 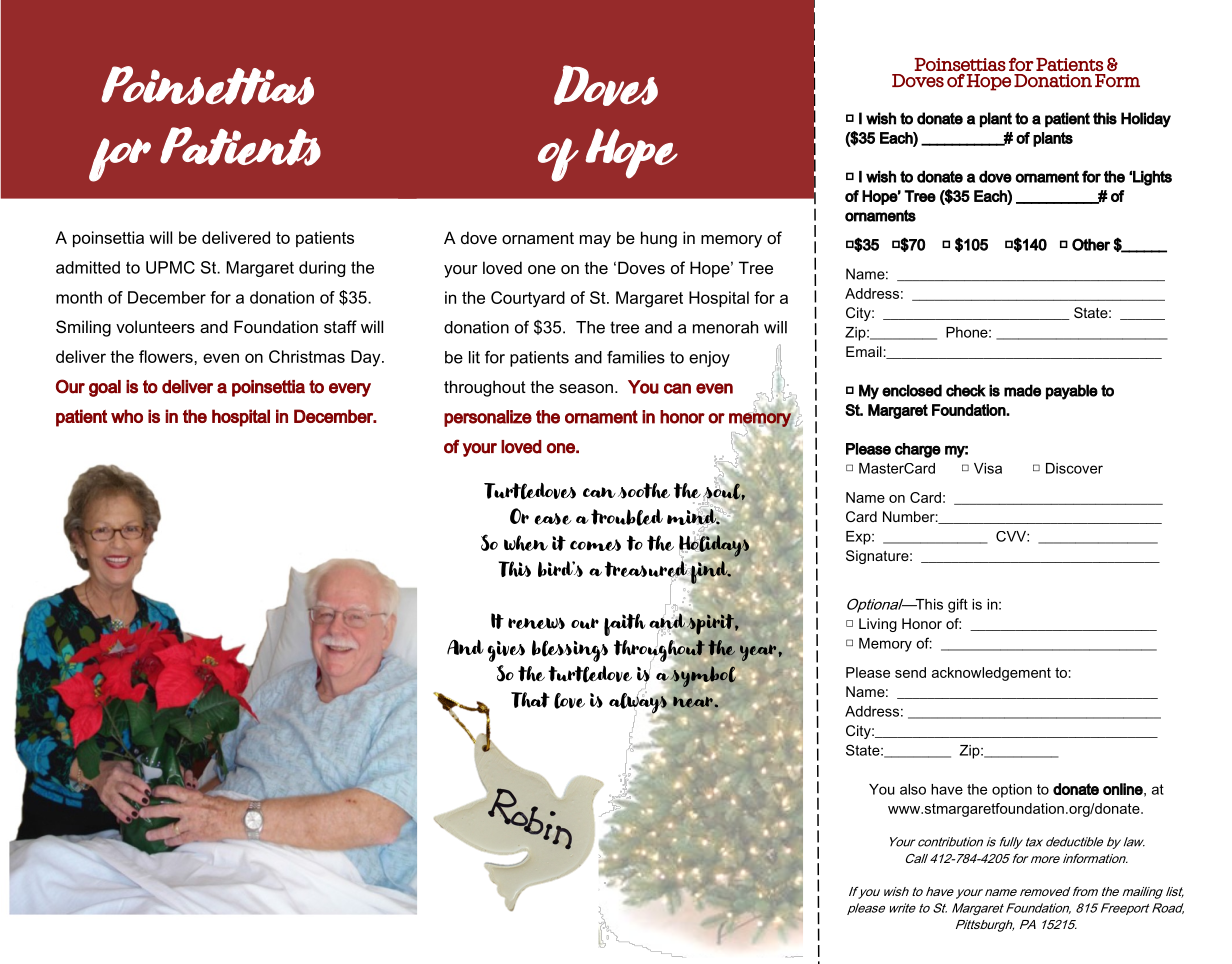 What do you see at coordinates (991, 674) in the screenshot?
I see `acknowledgement` at bounding box center [991, 674].
